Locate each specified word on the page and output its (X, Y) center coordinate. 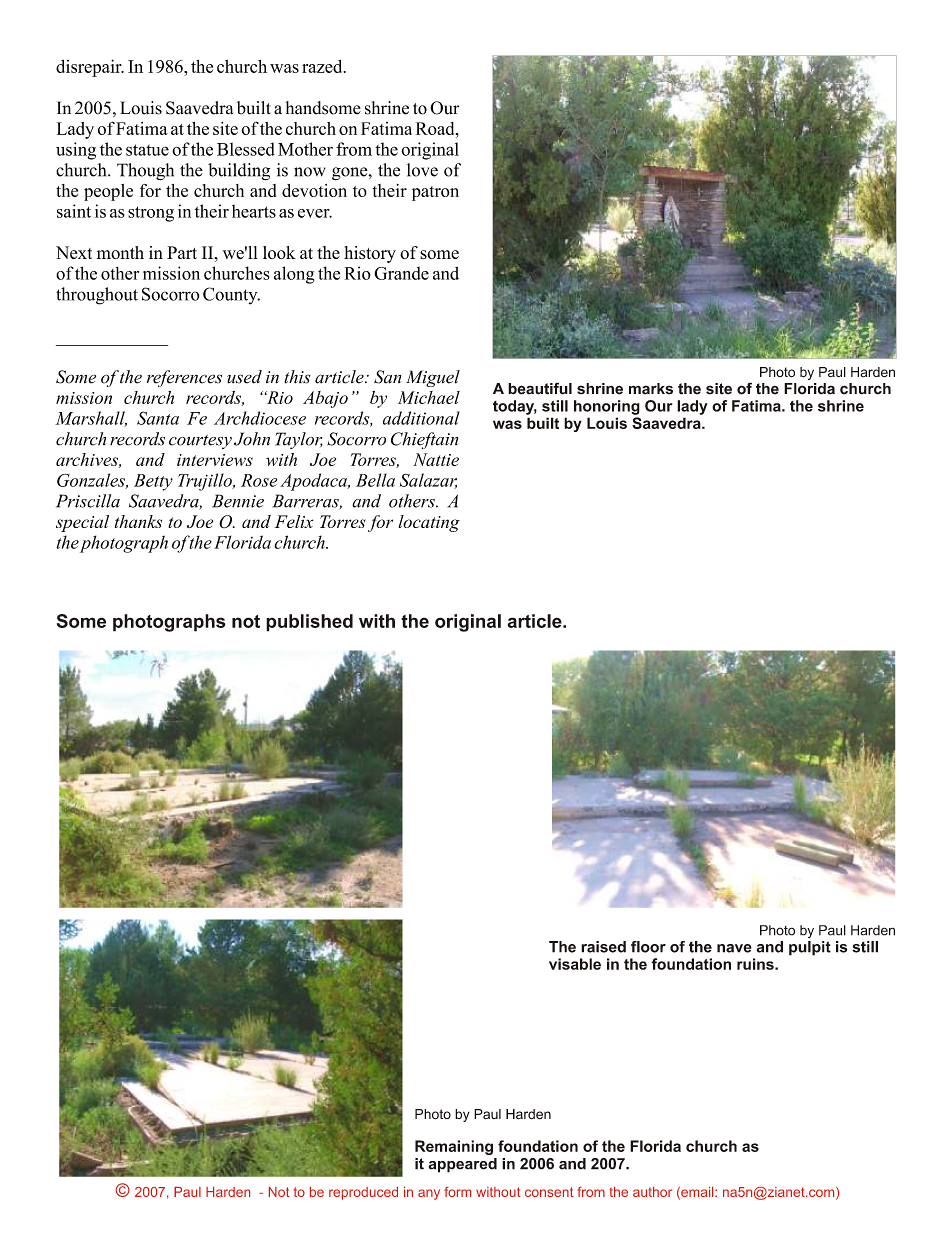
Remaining (454, 1147)
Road (436, 128)
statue (147, 150)
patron (435, 193)
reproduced (363, 1193)
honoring (607, 407)
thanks (138, 521)
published (309, 623)
